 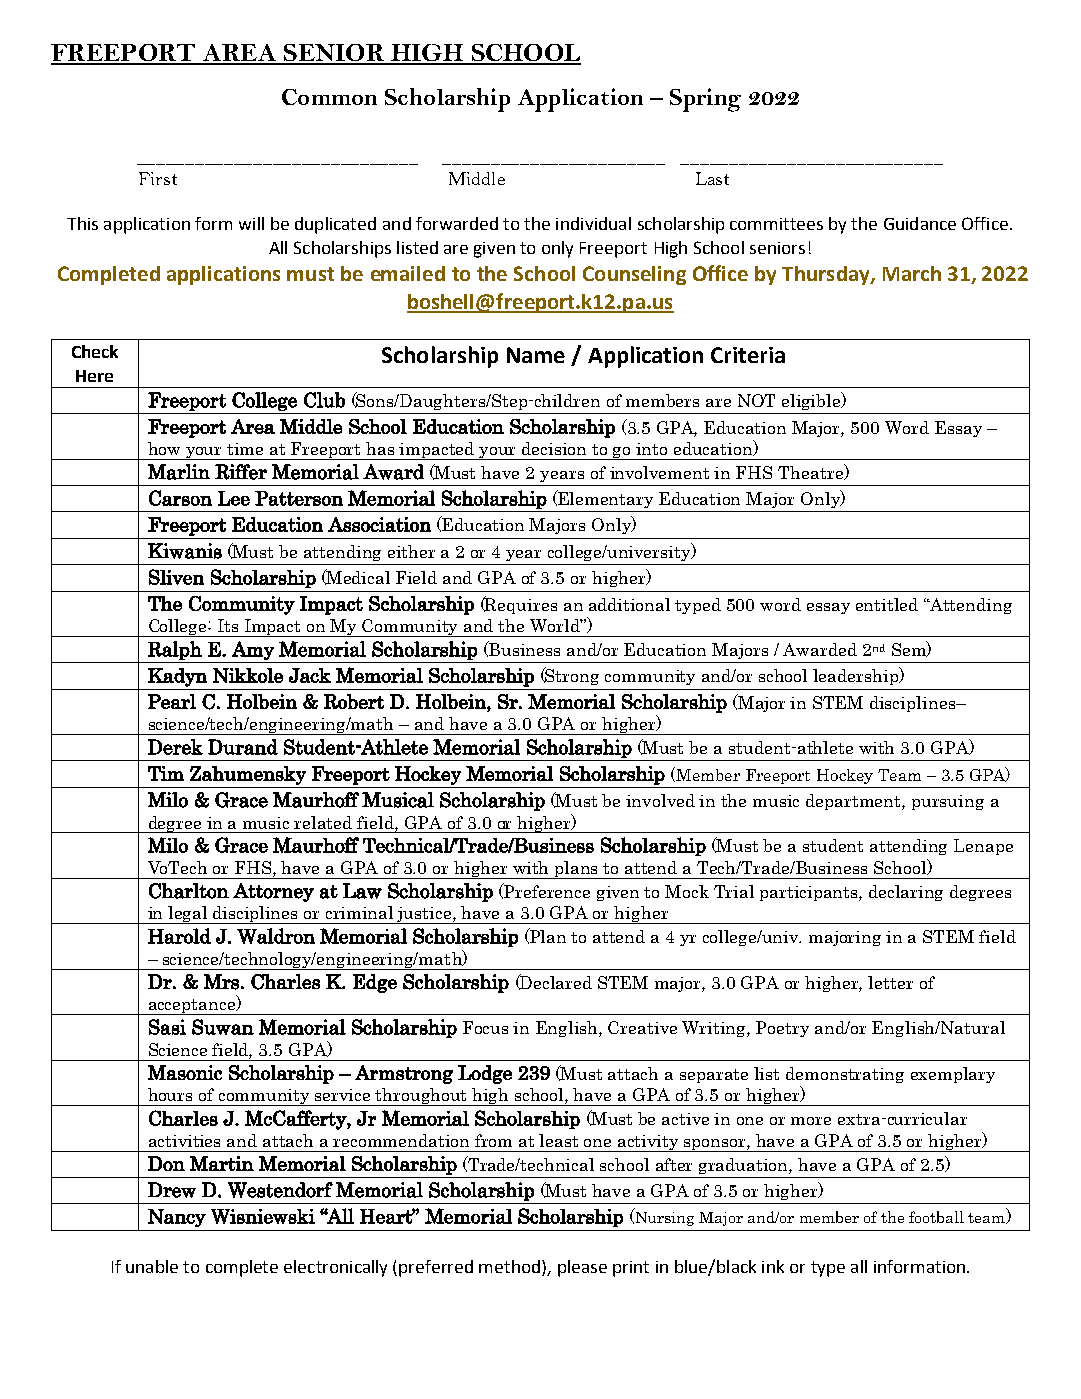 I want to click on Pearl, so click(x=172, y=701).
